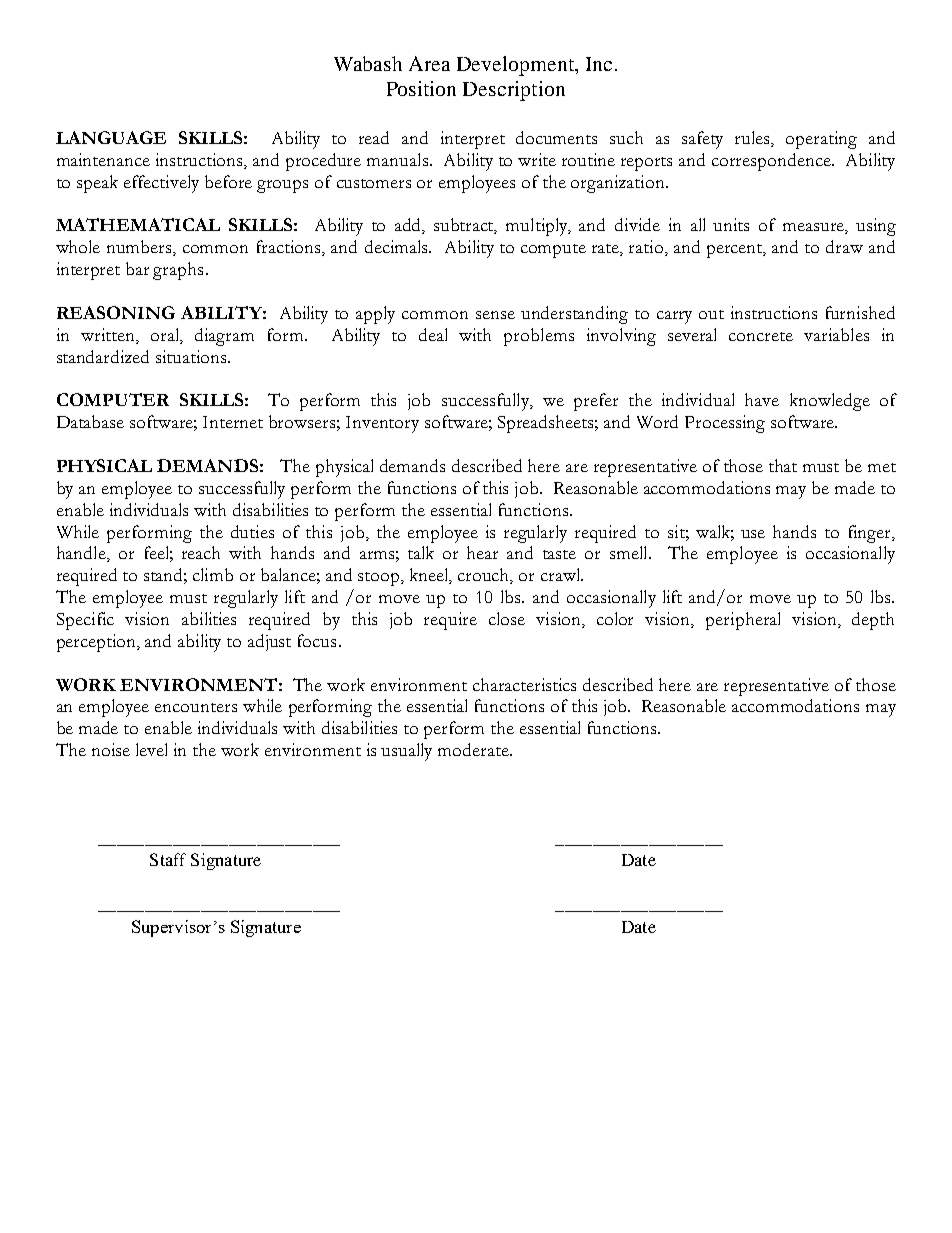 The height and width of the screenshot is (1233, 952). Describe the element at coordinates (495, 315) in the screenshot. I see `sense` at that location.
